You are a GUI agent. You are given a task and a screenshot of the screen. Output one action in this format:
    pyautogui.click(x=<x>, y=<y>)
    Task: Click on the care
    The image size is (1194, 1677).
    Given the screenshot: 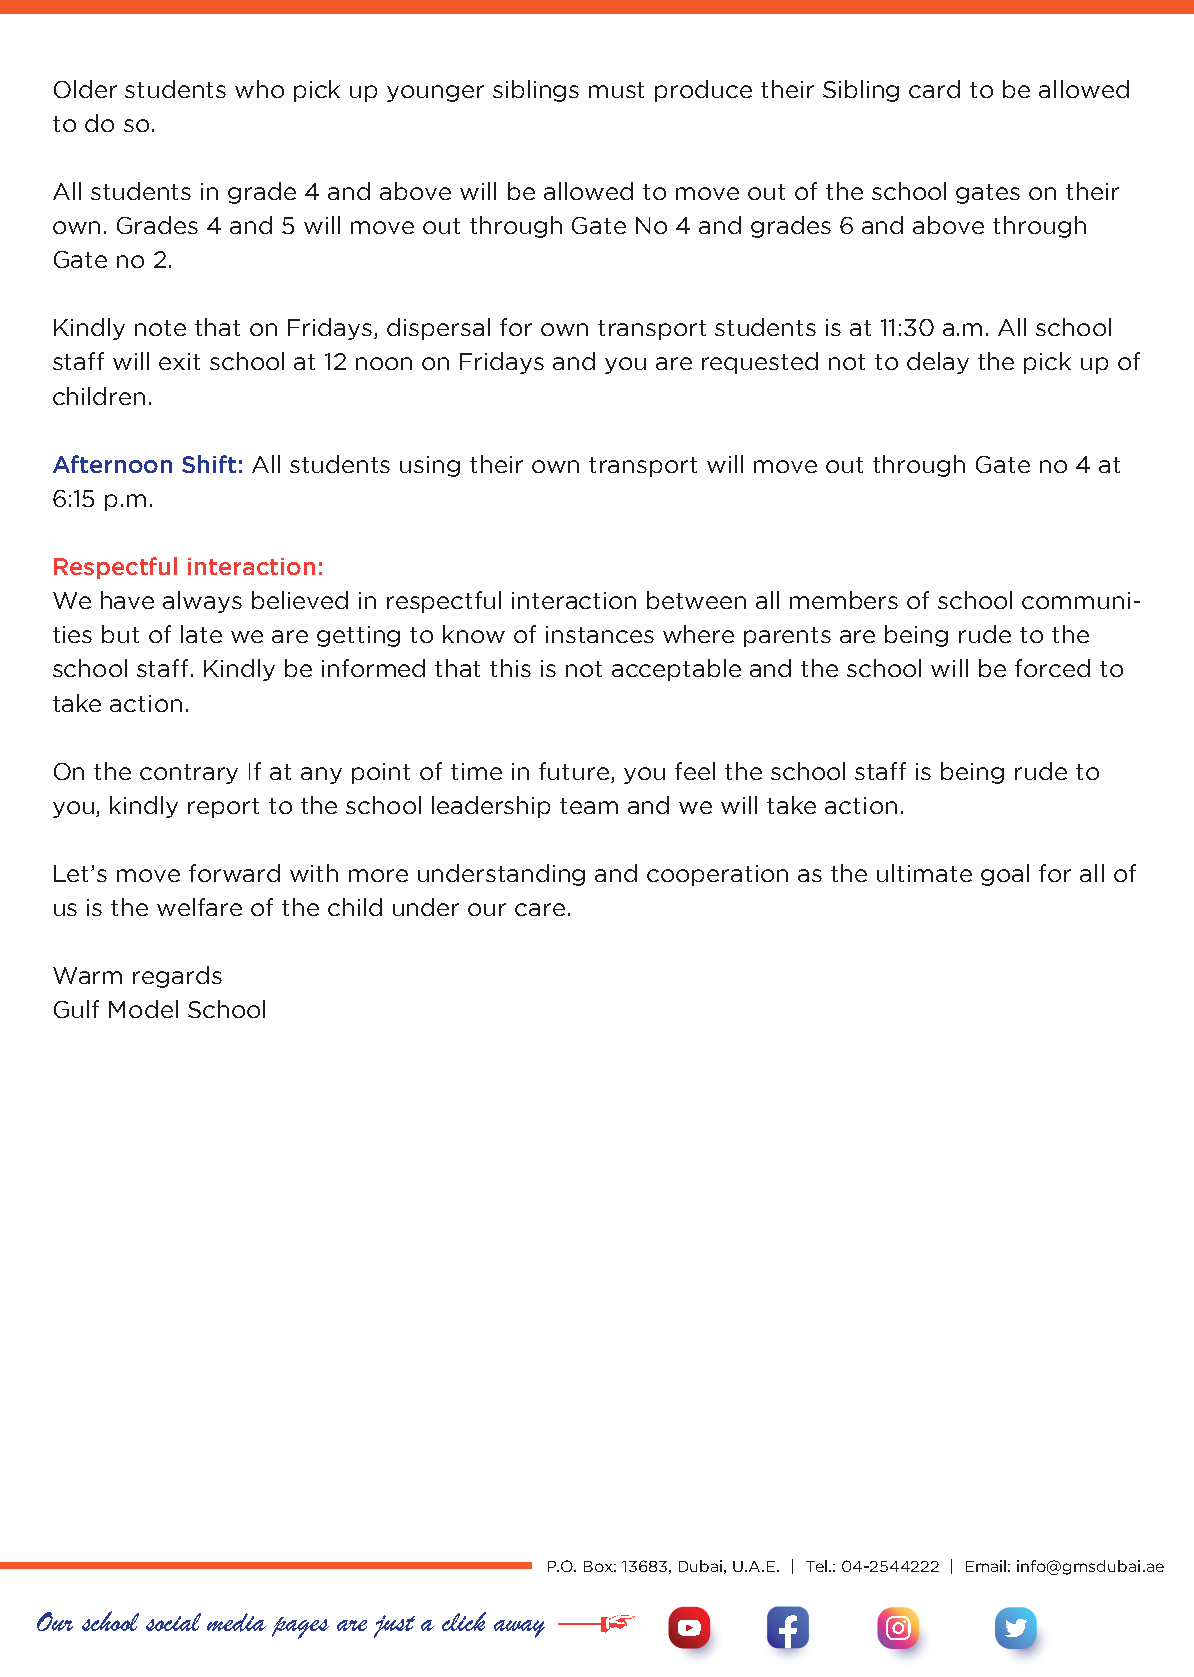 What is the action you would take?
    pyautogui.click(x=540, y=909)
